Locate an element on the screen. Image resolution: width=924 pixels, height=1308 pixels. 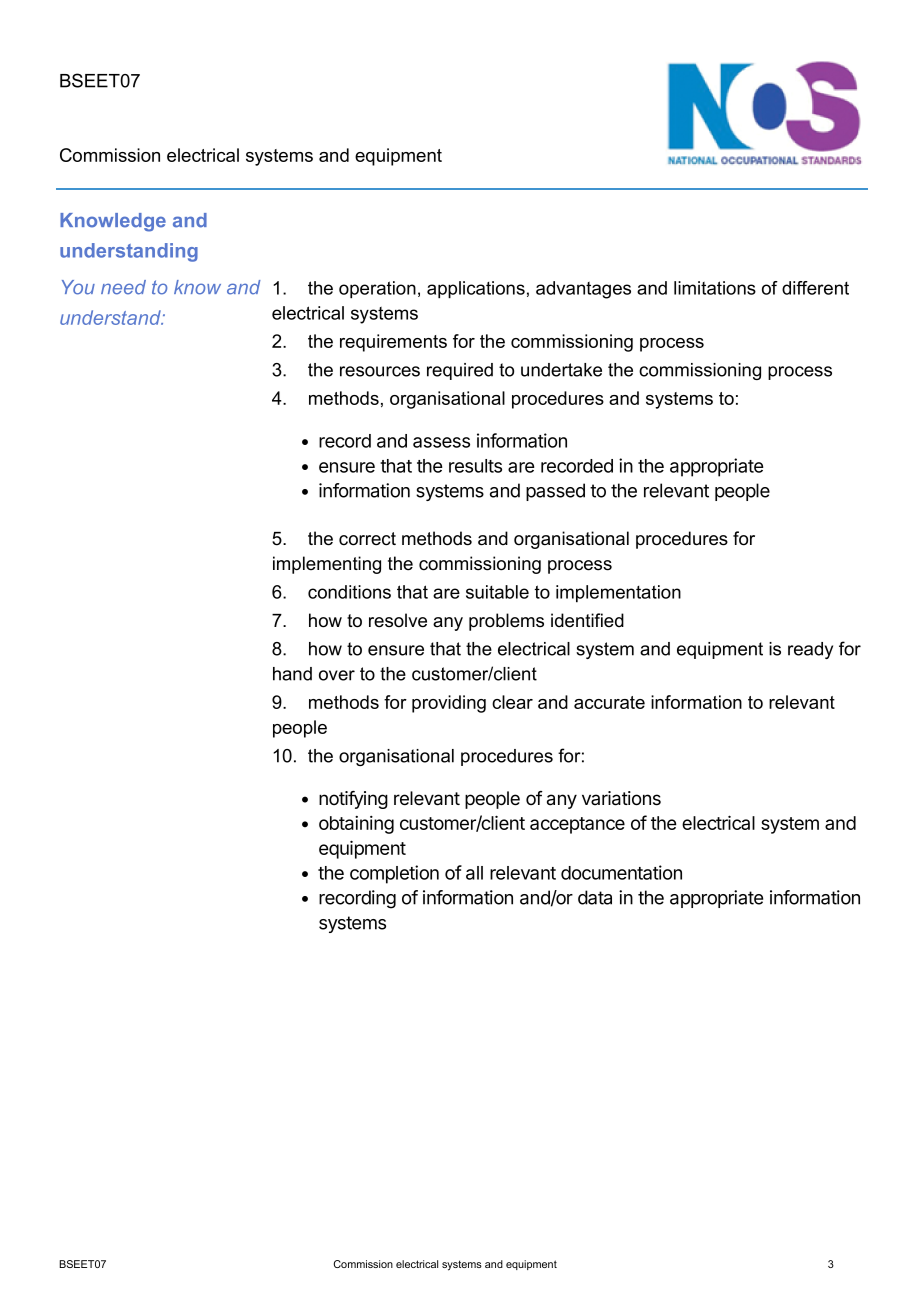
implementation is located at coordinates (618, 594).
